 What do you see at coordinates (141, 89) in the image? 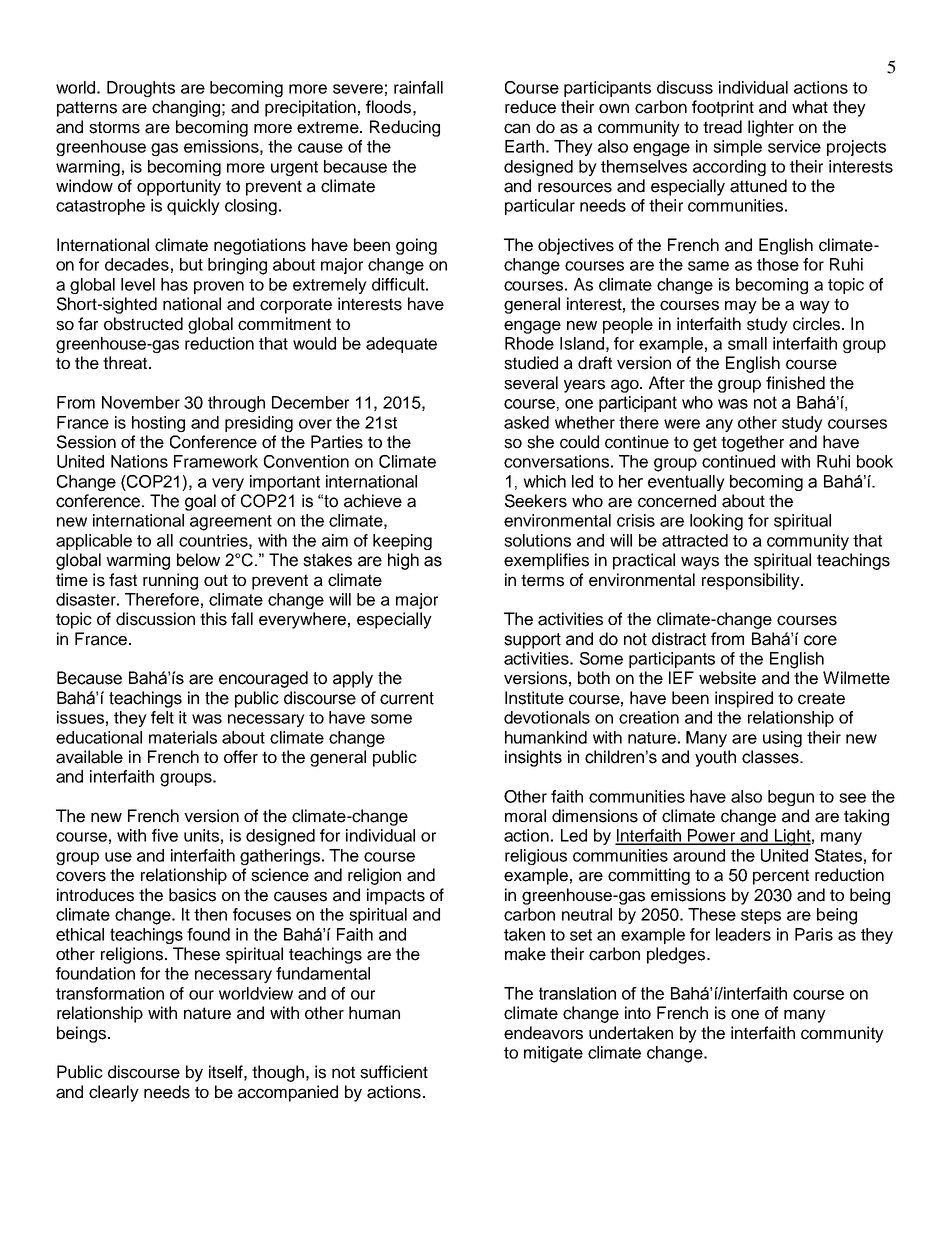
I see `Droughts` at bounding box center [141, 89].
